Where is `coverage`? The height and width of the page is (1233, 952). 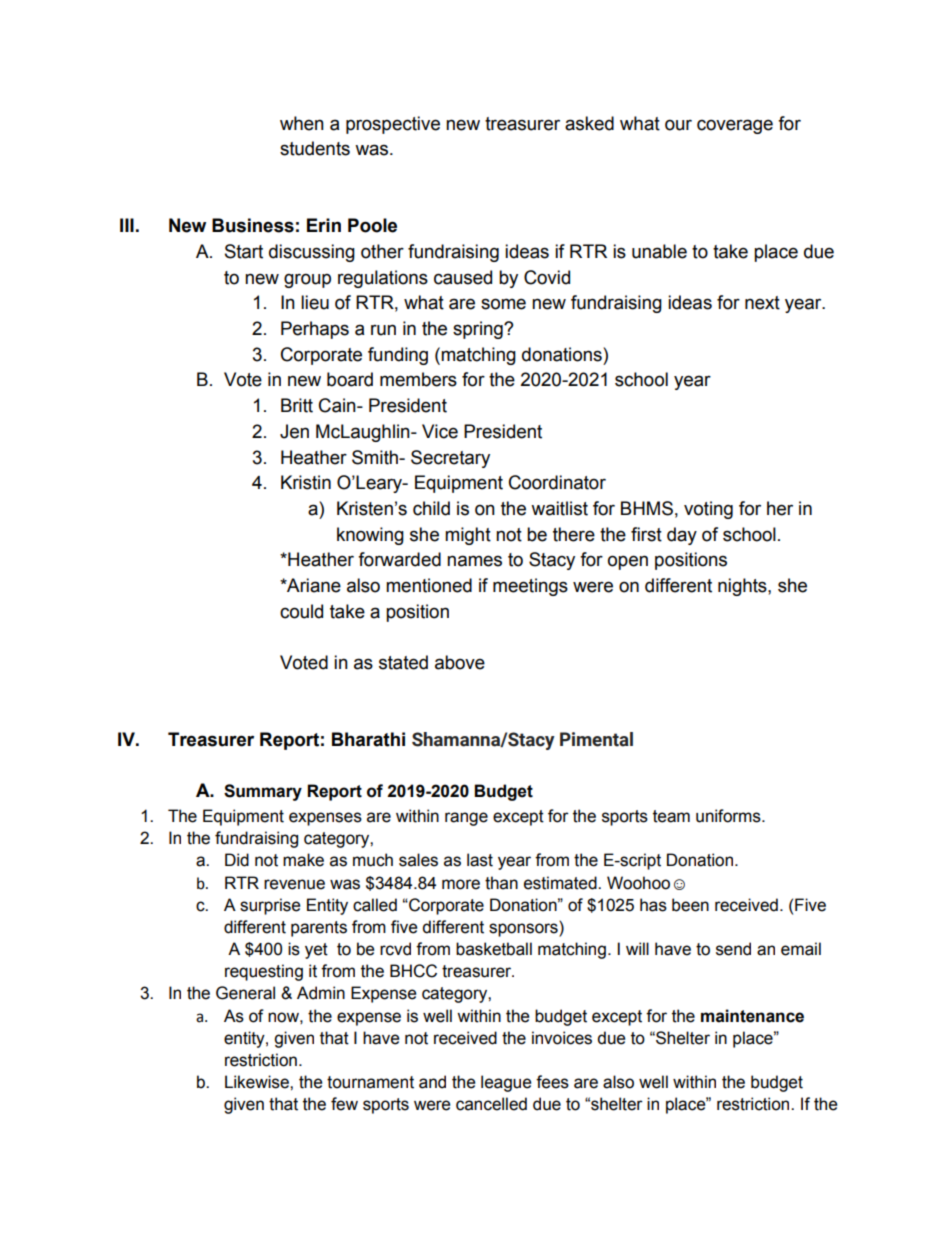 coverage is located at coordinates (735, 126).
